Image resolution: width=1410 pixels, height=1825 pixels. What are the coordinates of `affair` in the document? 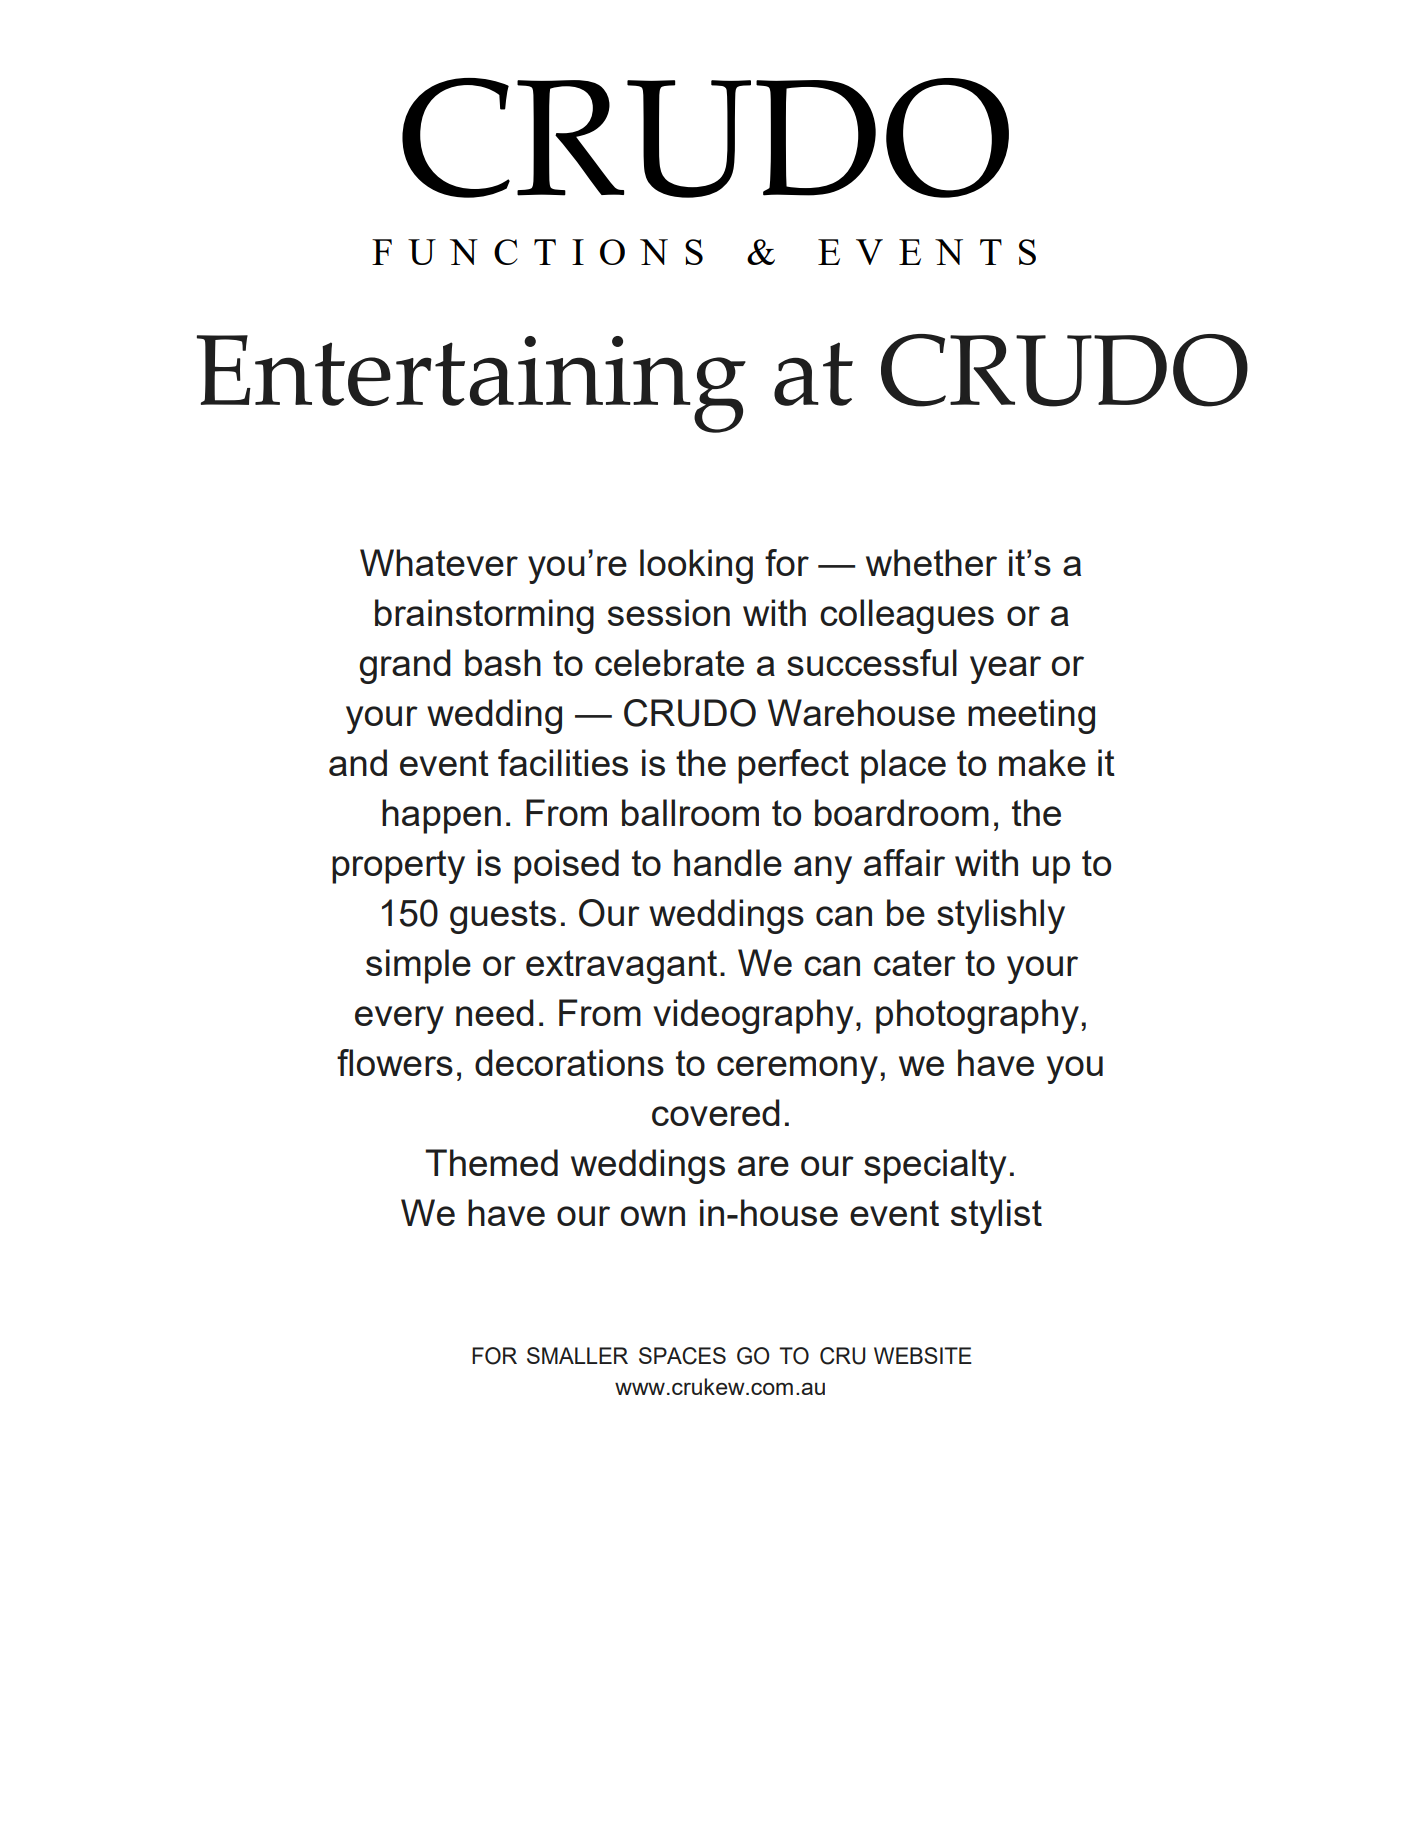 It's located at (904, 862).
